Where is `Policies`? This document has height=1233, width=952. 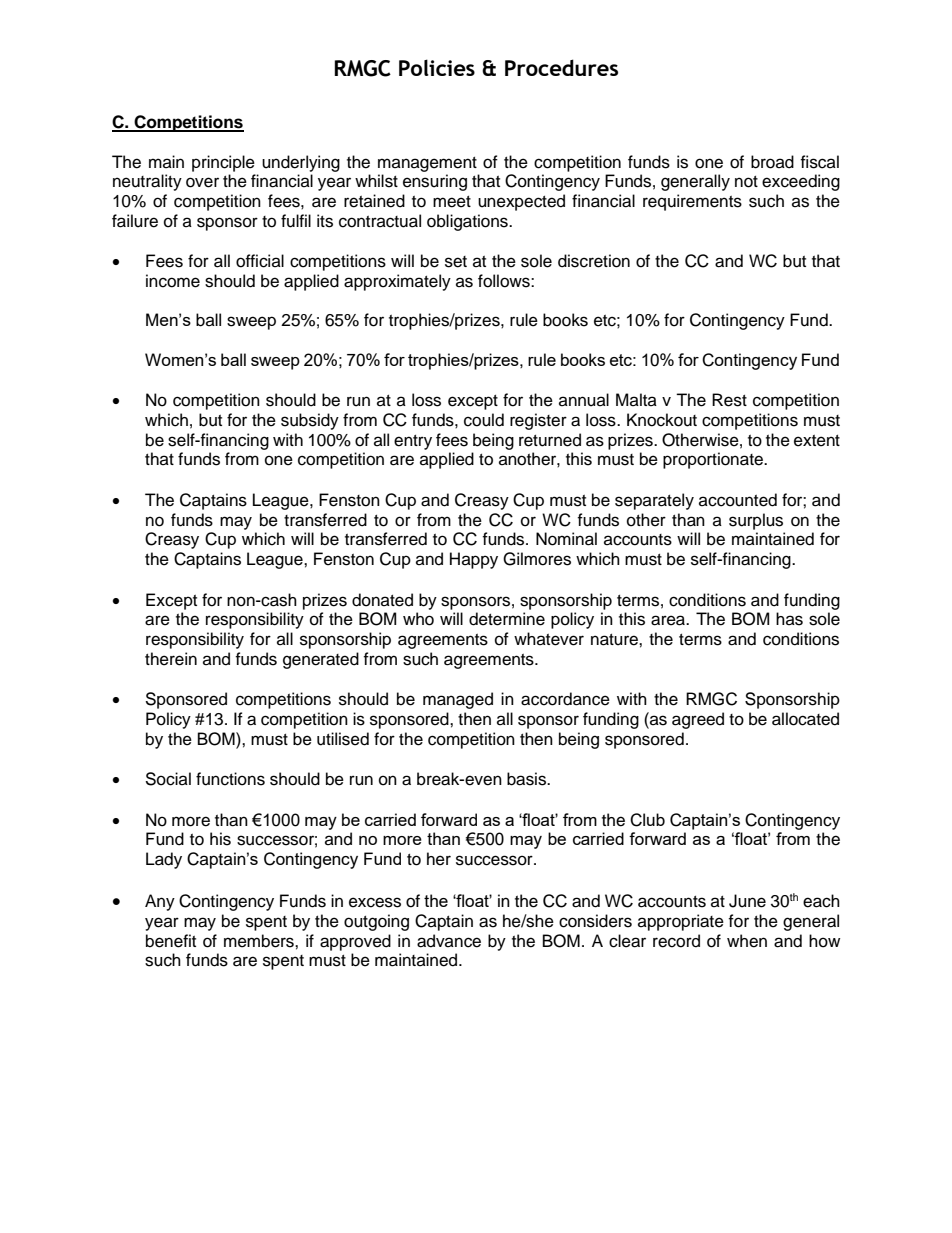
Policies is located at coordinates (437, 67).
